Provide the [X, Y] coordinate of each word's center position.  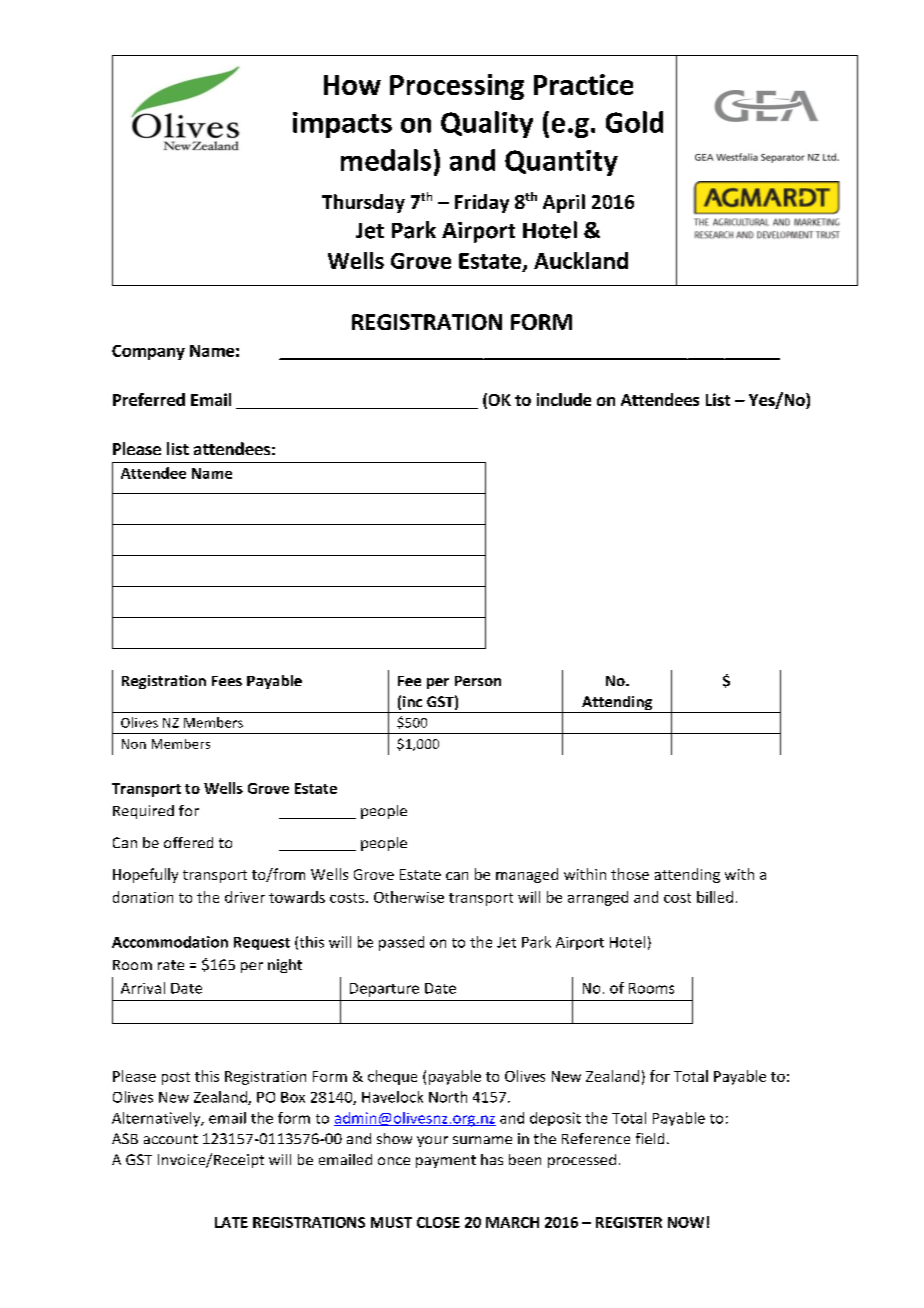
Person [478, 681]
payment [446, 1161]
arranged [598, 898]
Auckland [581, 260]
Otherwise [409, 897]
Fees [227, 681]
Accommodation [170, 942]
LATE [231, 1222]
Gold [634, 122]
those [630, 874]
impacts [342, 125]
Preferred [149, 399]
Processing [457, 87]
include [564, 399]
